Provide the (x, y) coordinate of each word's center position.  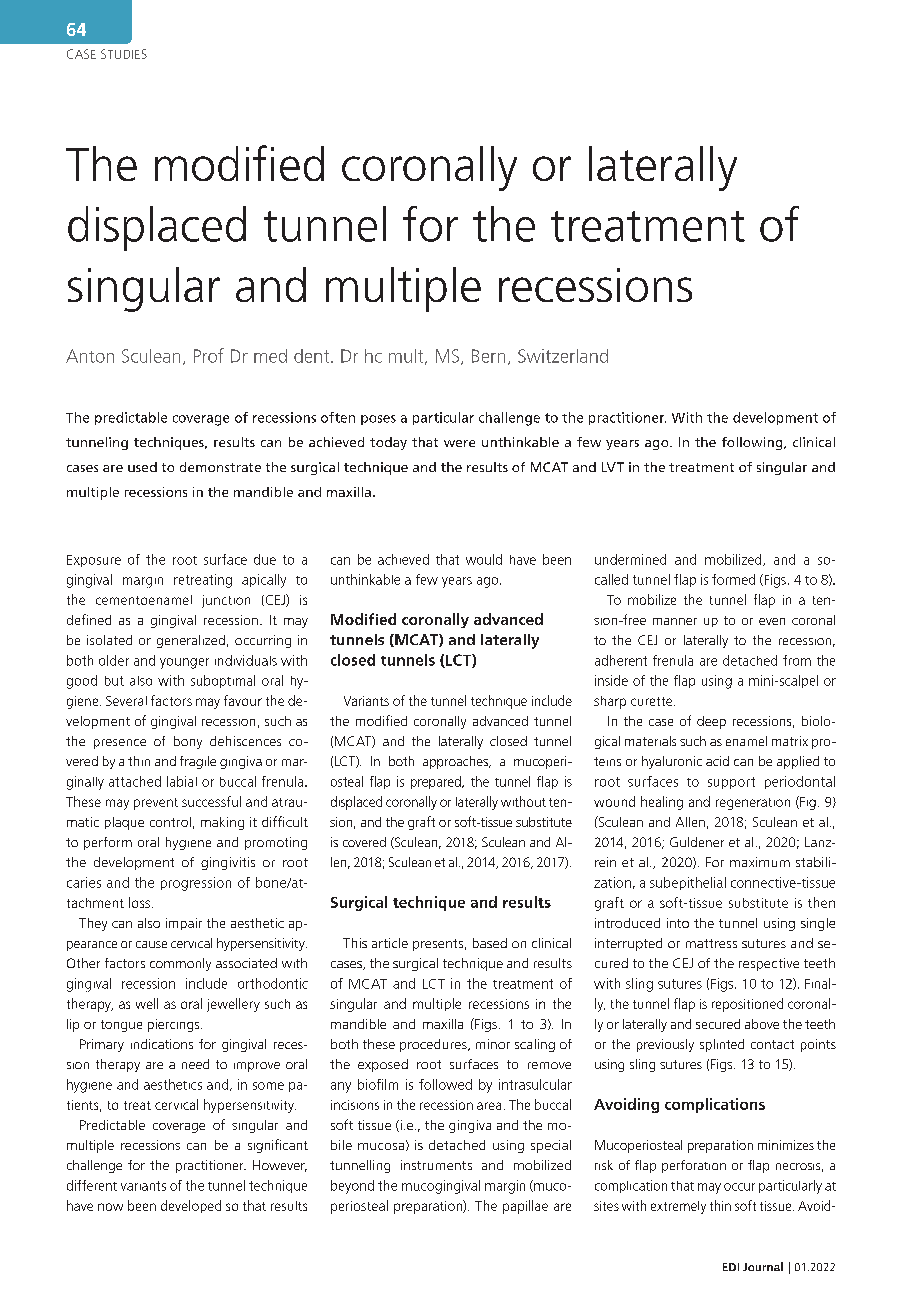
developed (191, 1206)
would (484, 559)
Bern (488, 356)
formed (733, 579)
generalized (191, 641)
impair (184, 924)
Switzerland (563, 356)
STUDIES (124, 54)
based (490, 943)
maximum (760, 862)
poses (378, 420)
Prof (209, 355)
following (753, 443)
